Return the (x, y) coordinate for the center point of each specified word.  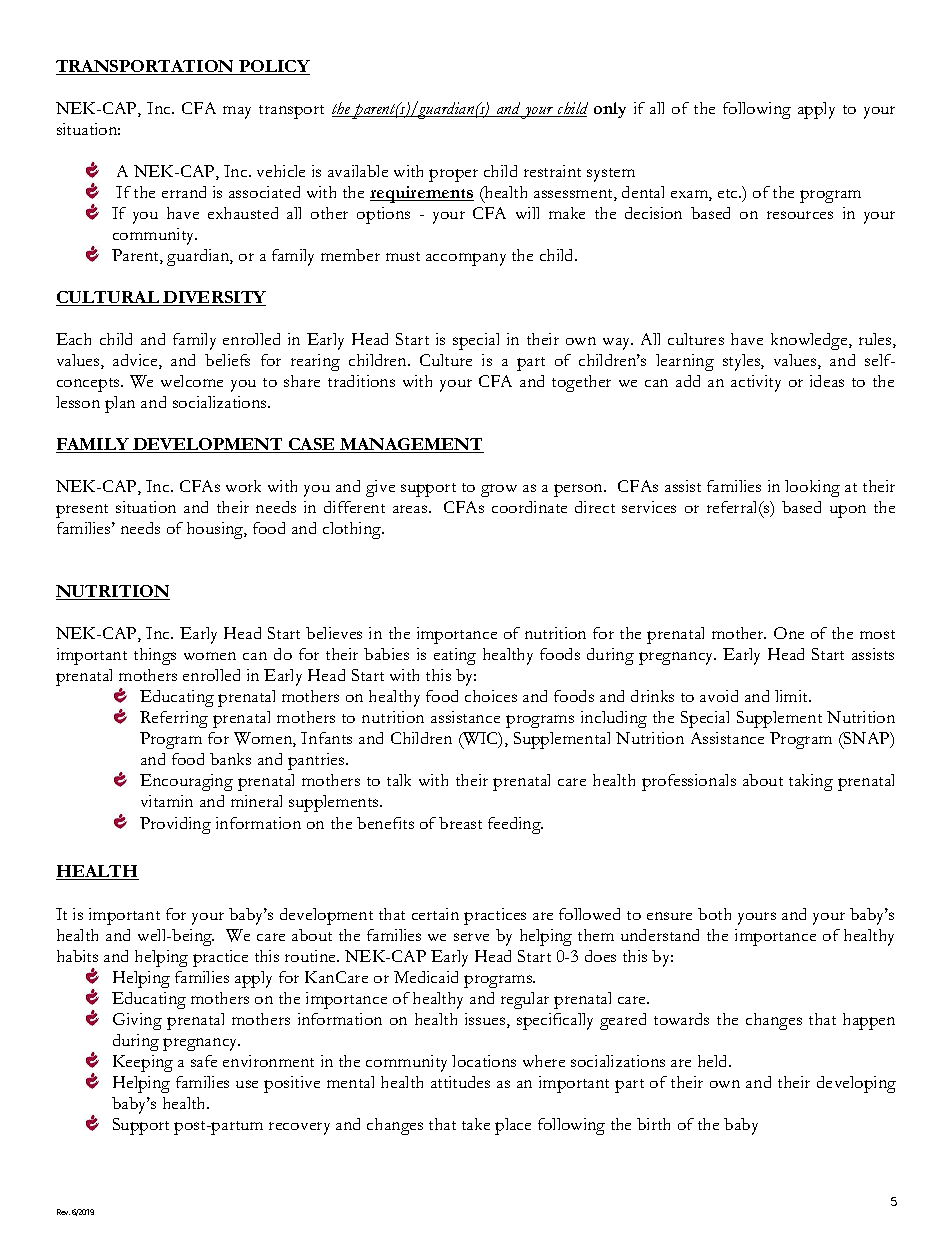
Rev (63, 1212)
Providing (175, 825)
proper (453, 175)
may (237, 112)
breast (460, 823)
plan (120, 404)
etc (729, 193)
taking (811, 782)
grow (499, 490)
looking (812, 488)
